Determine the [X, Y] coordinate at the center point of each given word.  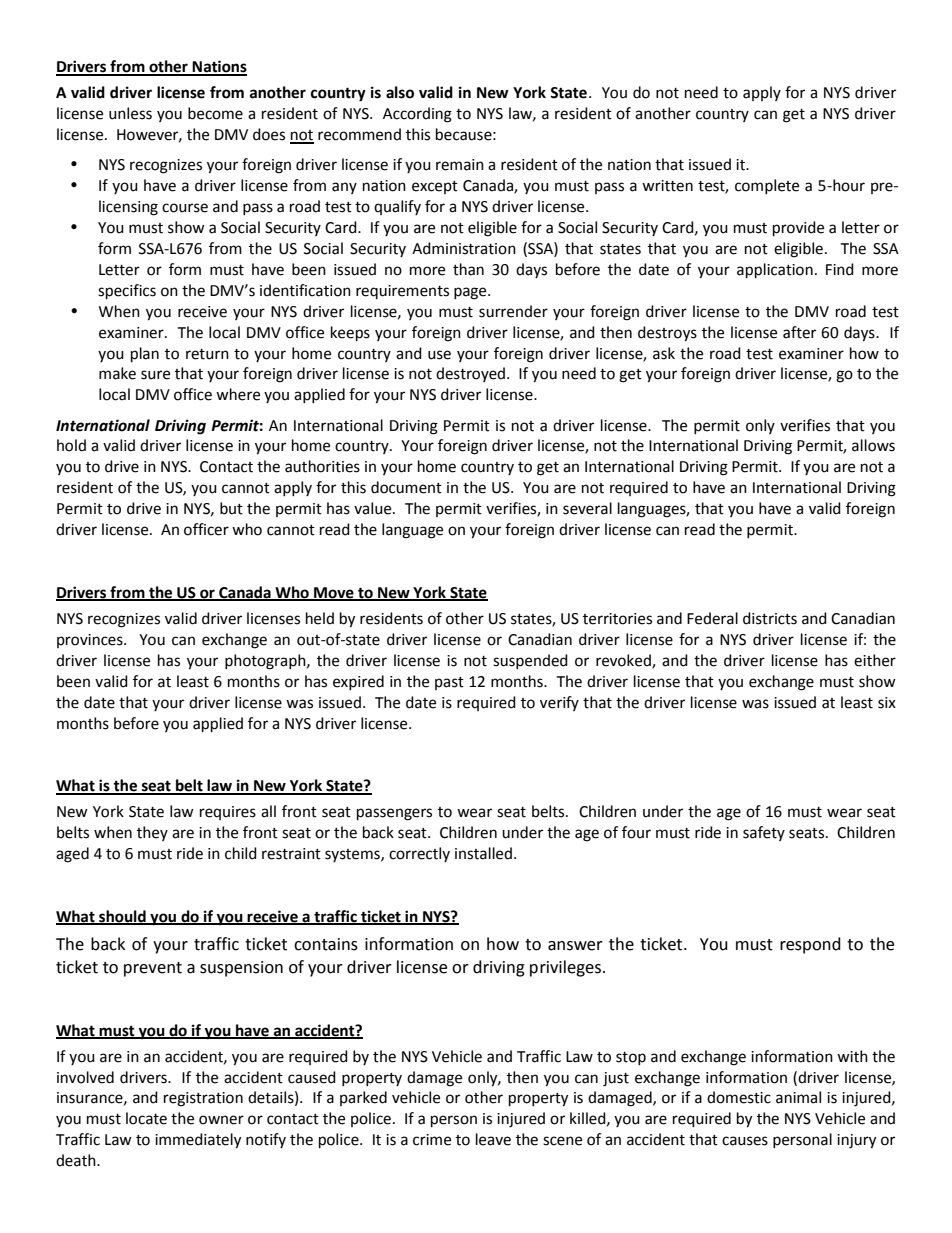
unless [130, 113]
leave [493, 1139]
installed [483, 853]
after [799, 332]
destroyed [472, 374]
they [152, 833]
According [417, 115]
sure [155, 375]
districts [770, 618]
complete [767, 186]
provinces [91, 641]
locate [146, 1118]
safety [764, 833]
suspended [530, 661]
